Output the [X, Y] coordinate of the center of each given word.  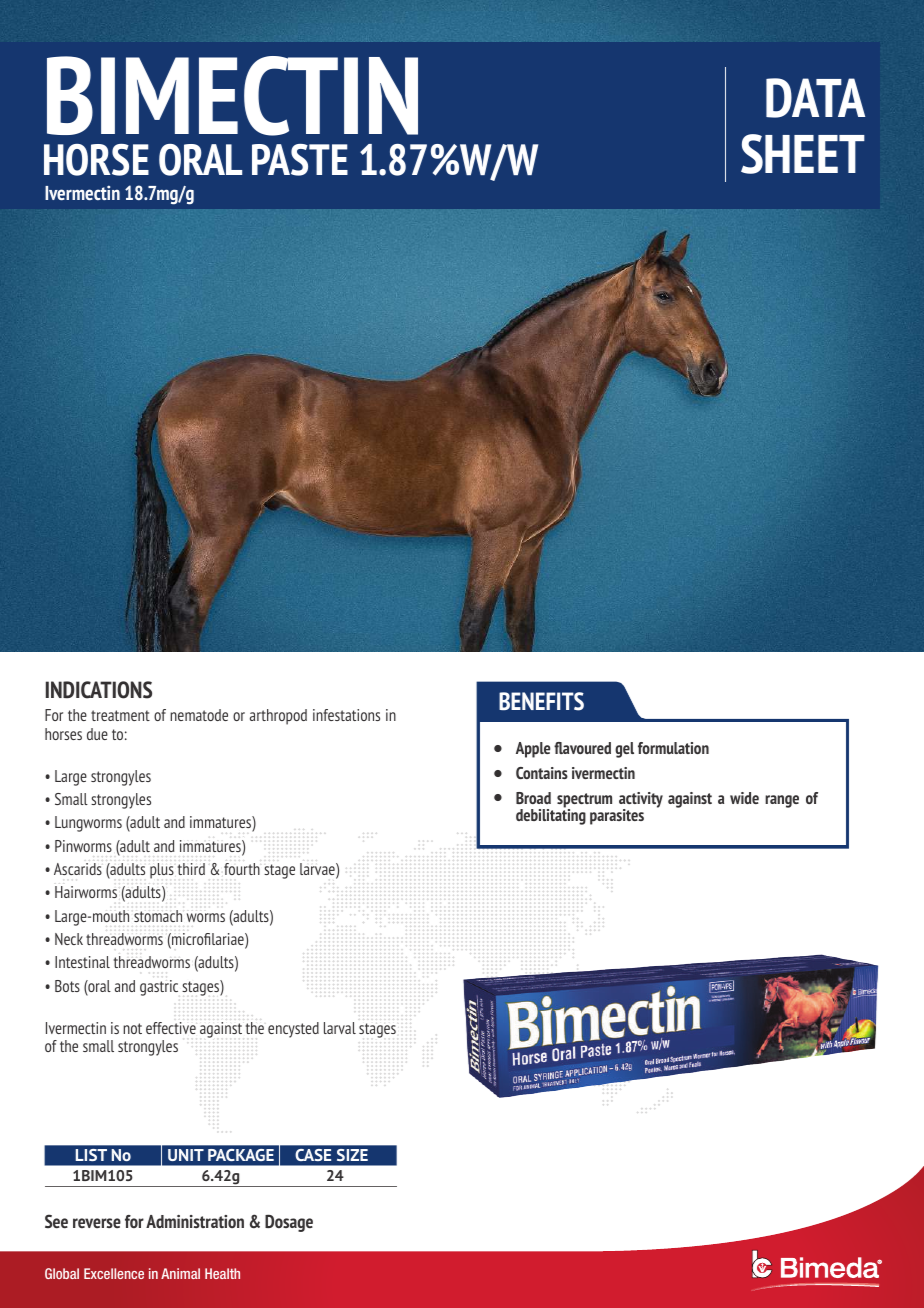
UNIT [186, 1155]
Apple [533, 750]
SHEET [803, 154]
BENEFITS [541, 701]
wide [744, 798]
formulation [673, 748]
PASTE [300, 160]
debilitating [551, 816]
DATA [815, 98]
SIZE [352, 1155]
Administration [195, 1221]
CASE [313, 1155]
